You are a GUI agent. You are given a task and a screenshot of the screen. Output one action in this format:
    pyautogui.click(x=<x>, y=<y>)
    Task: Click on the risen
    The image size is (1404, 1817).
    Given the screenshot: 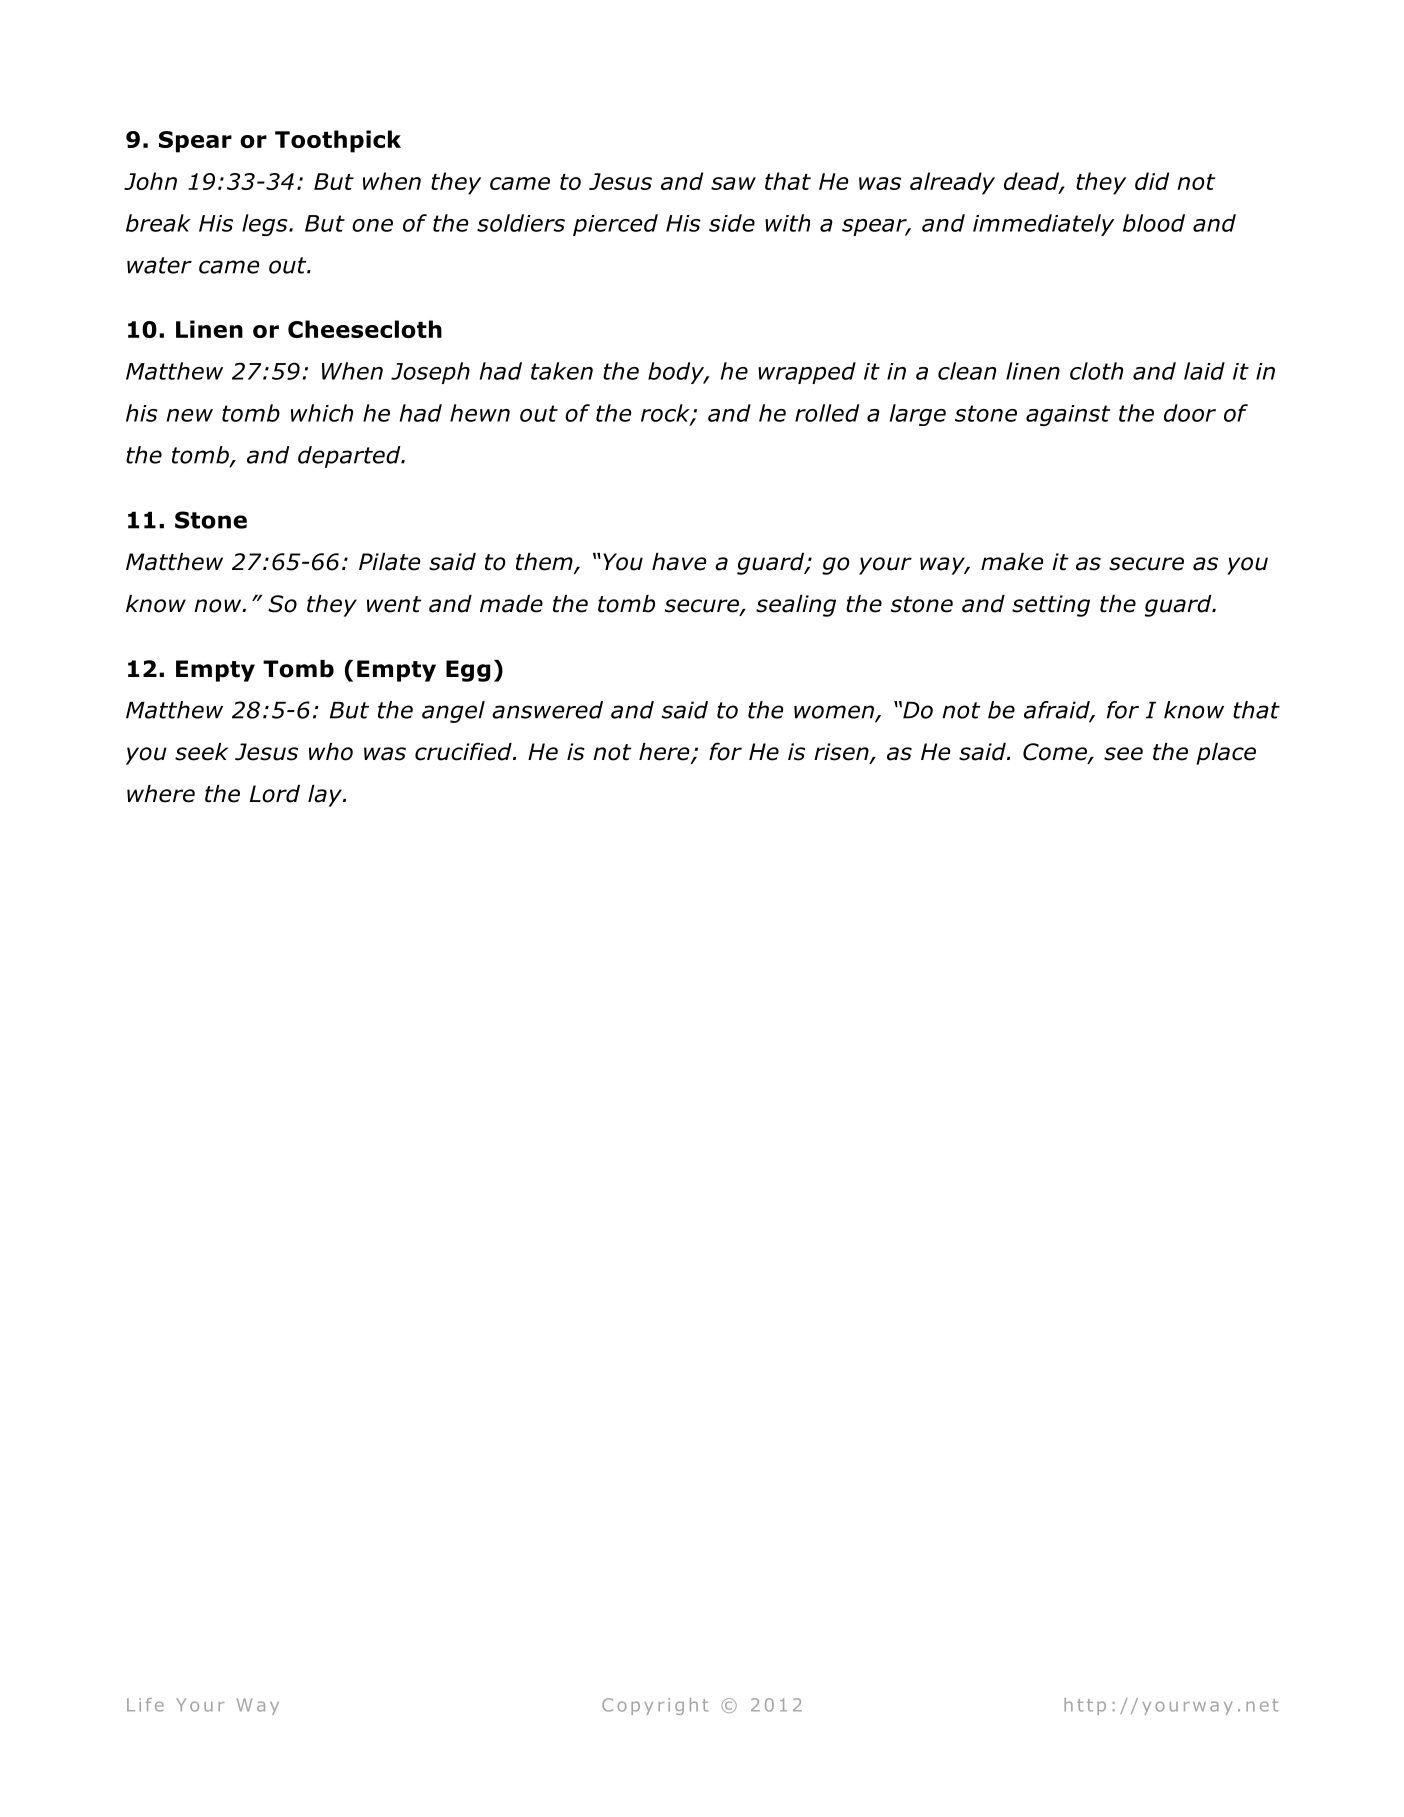 What is the action you would take?
    pyautogui.click(x=842, y=753)
